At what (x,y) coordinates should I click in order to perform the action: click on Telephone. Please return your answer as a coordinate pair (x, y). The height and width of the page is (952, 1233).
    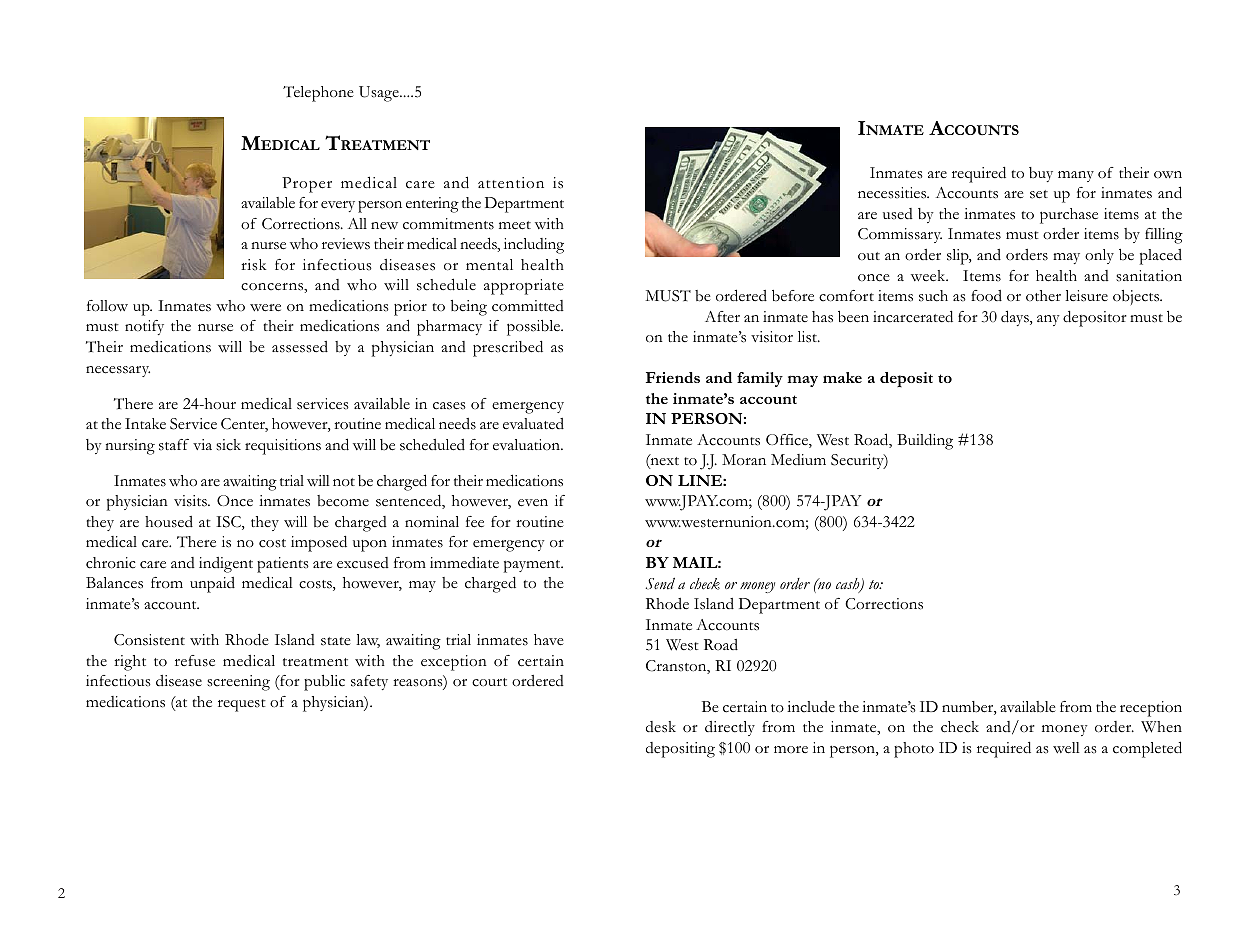
    Looking at the image, I should click on (318, 94).
